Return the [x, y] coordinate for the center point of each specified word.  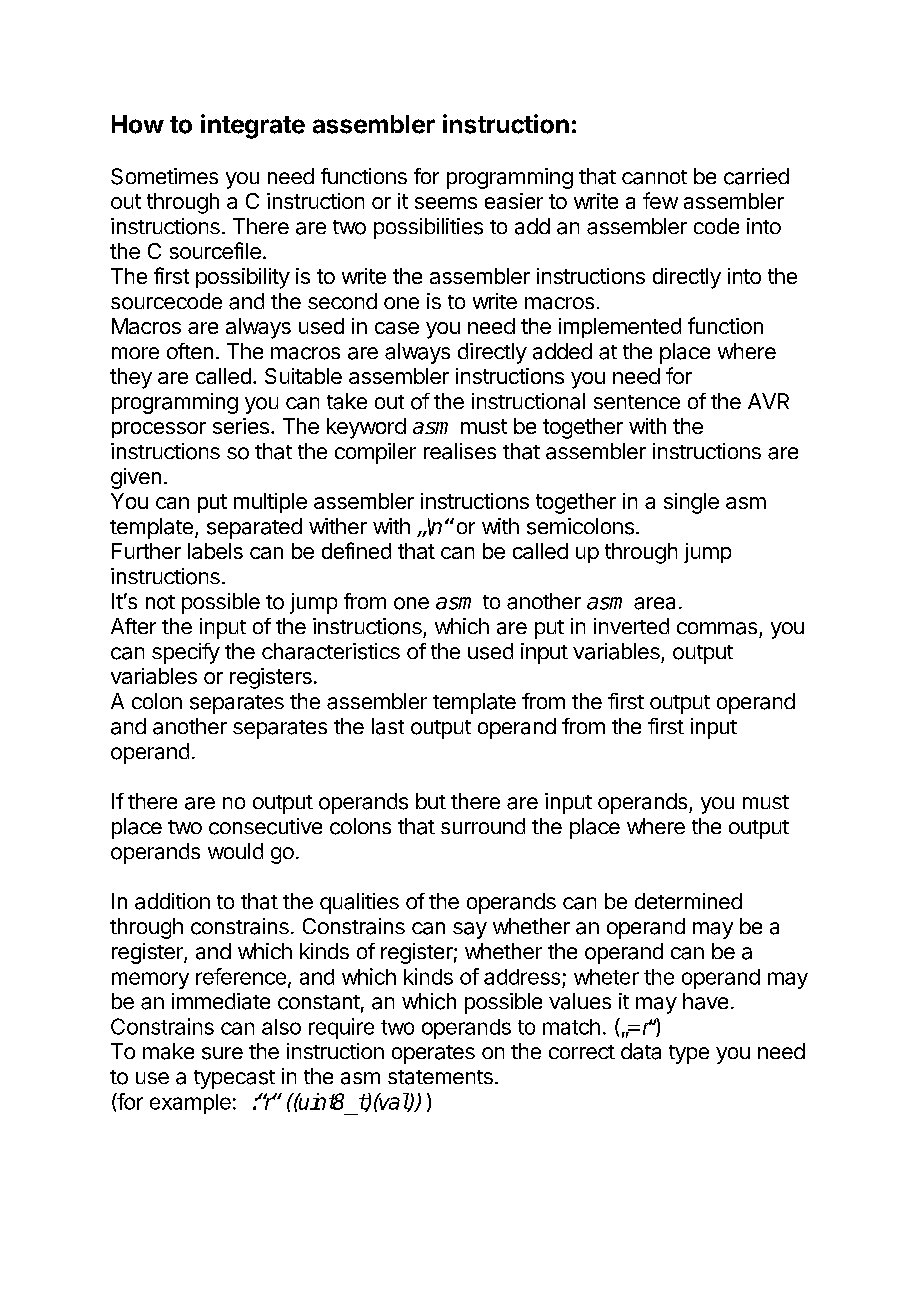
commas [717, 628]
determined [688, 901]
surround [483, 826]
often [190, 351]
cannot [654, 177]
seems [446, 203]
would [235, 851]
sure [222, 1053]
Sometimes [164, 176]
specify [186, 653]
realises [460, 451]
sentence [637, 402]
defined [356, 550]
